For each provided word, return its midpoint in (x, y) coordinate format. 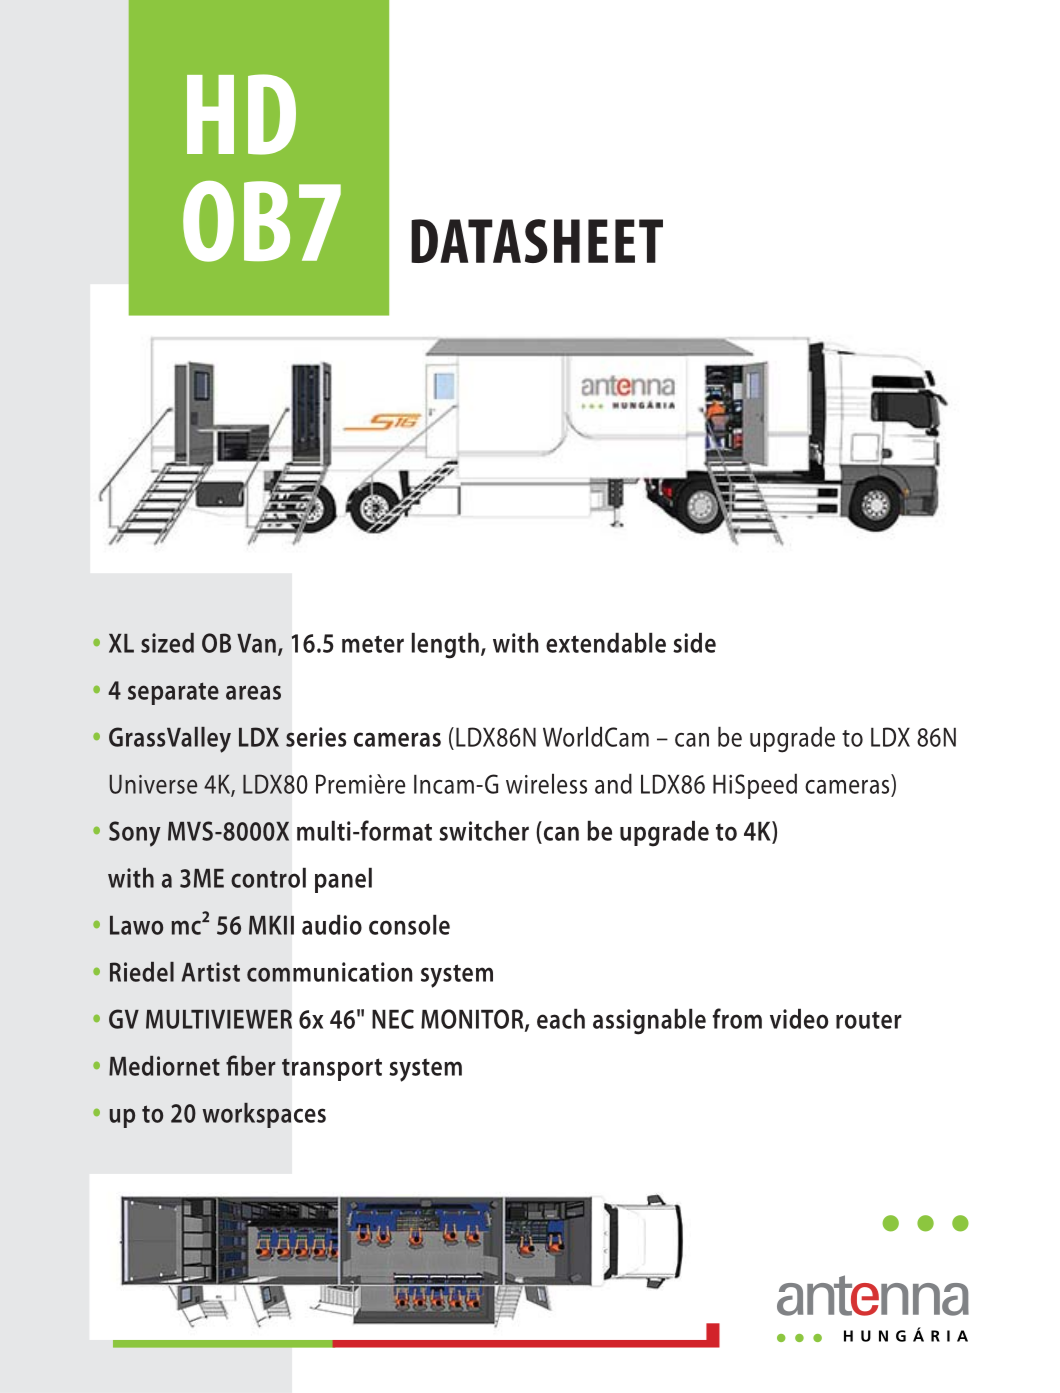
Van (256, 643)
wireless (546, 784)
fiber (251, 1065)
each (561, 1019)
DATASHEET (537, 241)
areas (253, 692)
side (694, 643)
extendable (606, 643)
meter (373, 644)
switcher (484, 831)
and (613, 784)
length (445, 646)
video (799, 1019)
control (268, 878)
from (737, 1018)
